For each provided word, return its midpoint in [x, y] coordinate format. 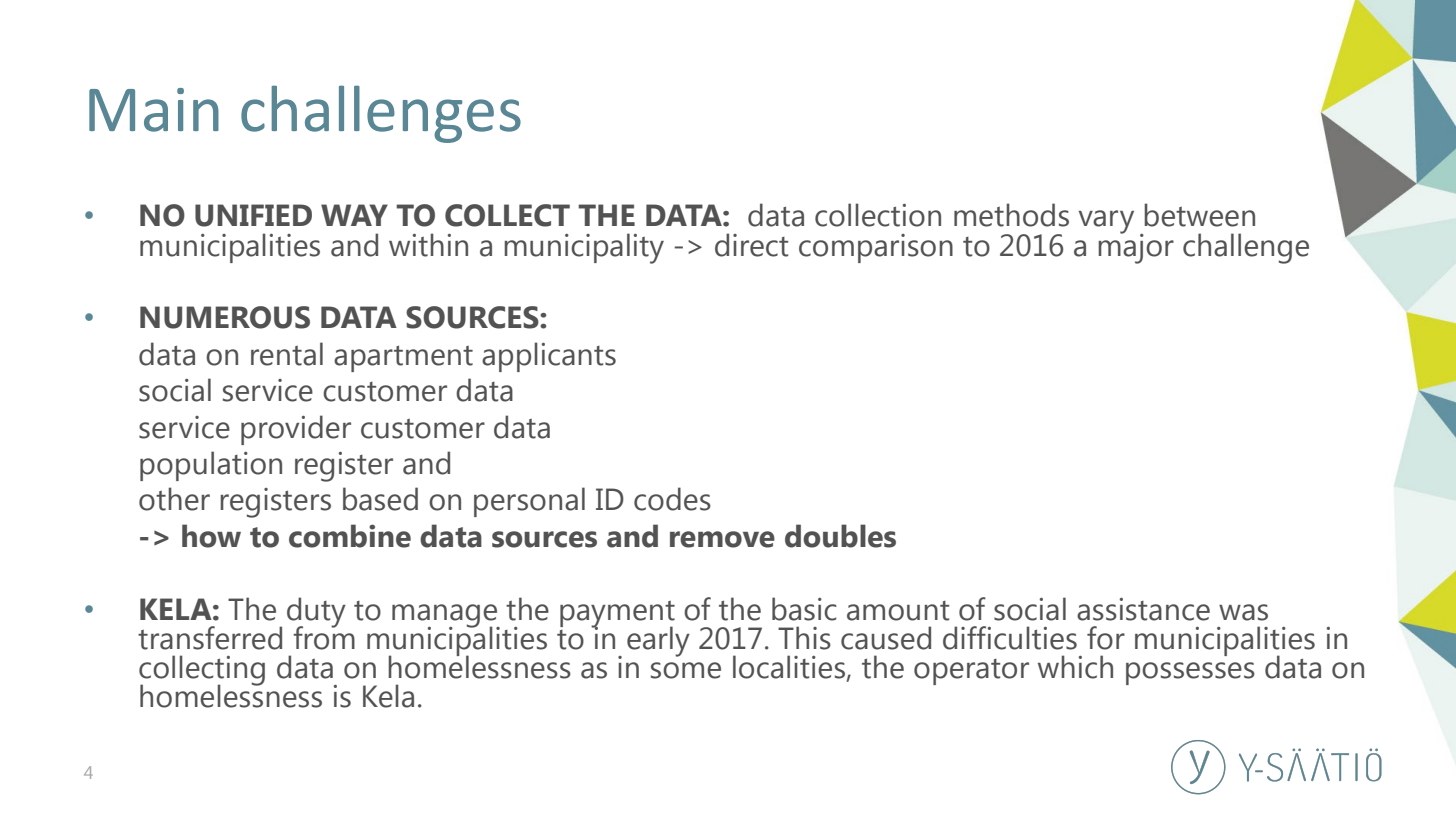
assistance [1143, 609]
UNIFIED [253, 215]
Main [154, 110]
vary [1106, 222]
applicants [549, 357]
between [1199, 215]
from [324, 636]
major [1136, 247]
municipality [584, 248]
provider [296, 430]
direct [751, 245]
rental [287, 354]
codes [672, 499]
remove [722, 539]
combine [350, 536]
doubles [840, 536]
